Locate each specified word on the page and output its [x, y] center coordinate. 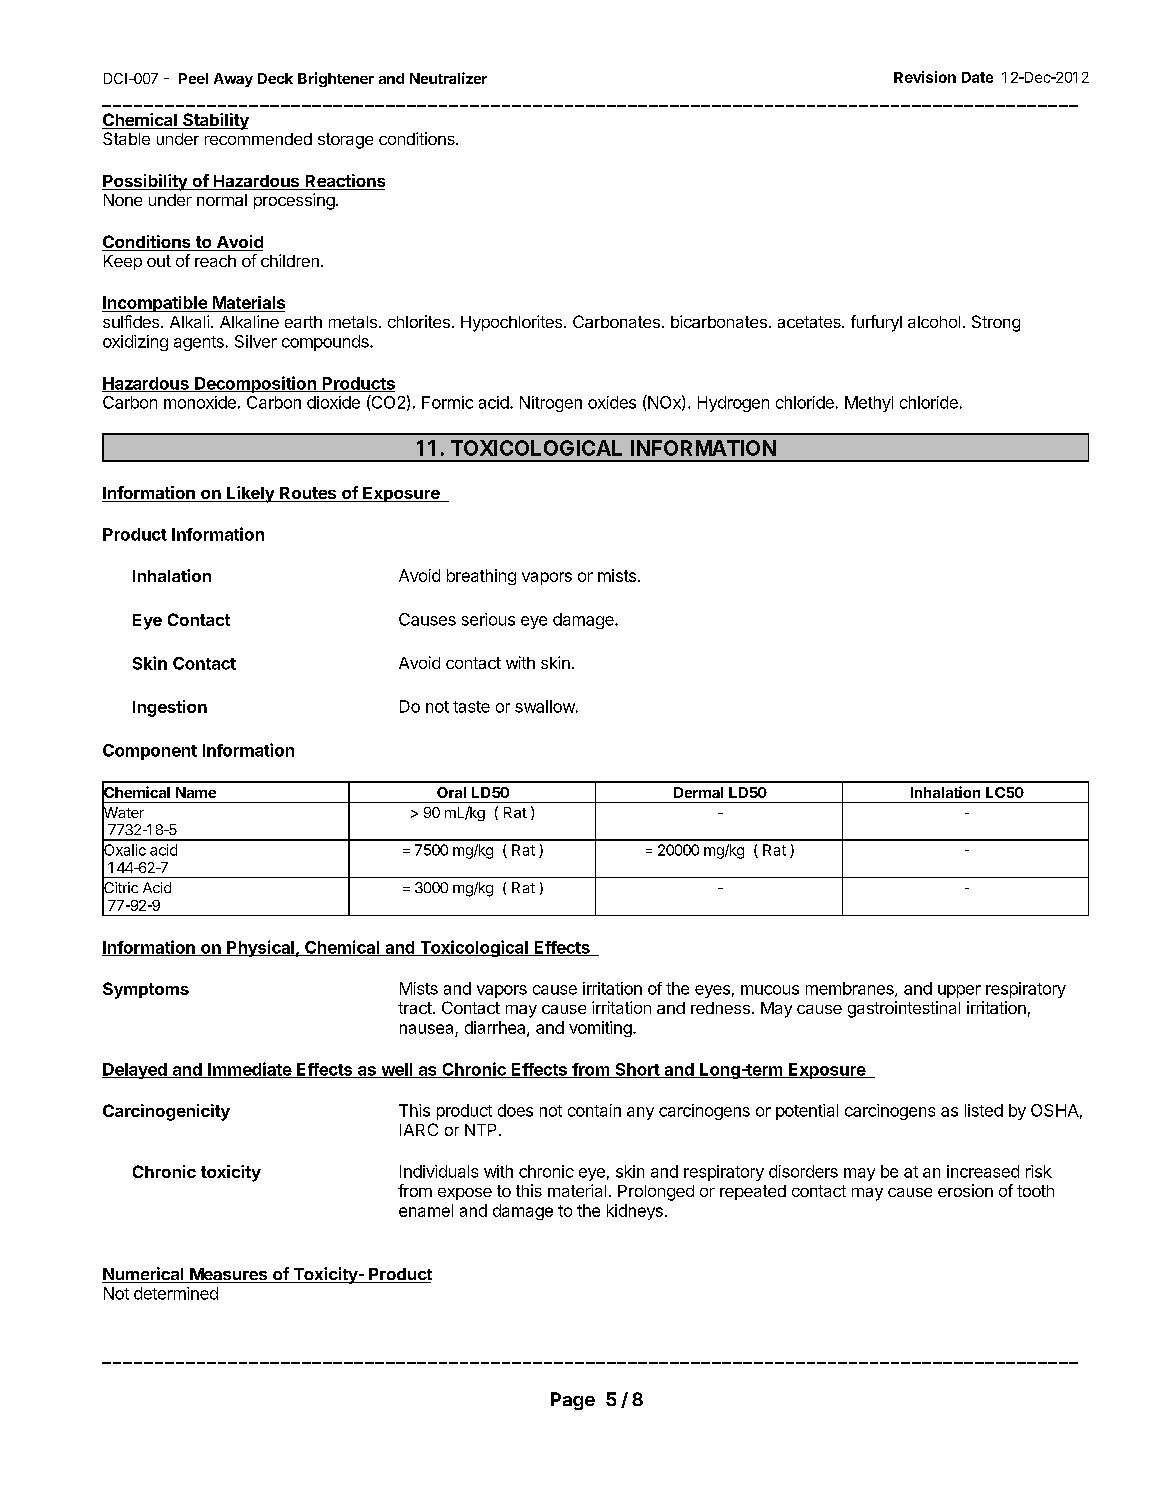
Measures [229, 1275]
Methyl [869, 404]
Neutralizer [448, 78]
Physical [260, 948]
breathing [481, 577]
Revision [925, 77]
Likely [250, 494]
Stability [215, 121]
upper [959, 991]
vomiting [601, 1029]
